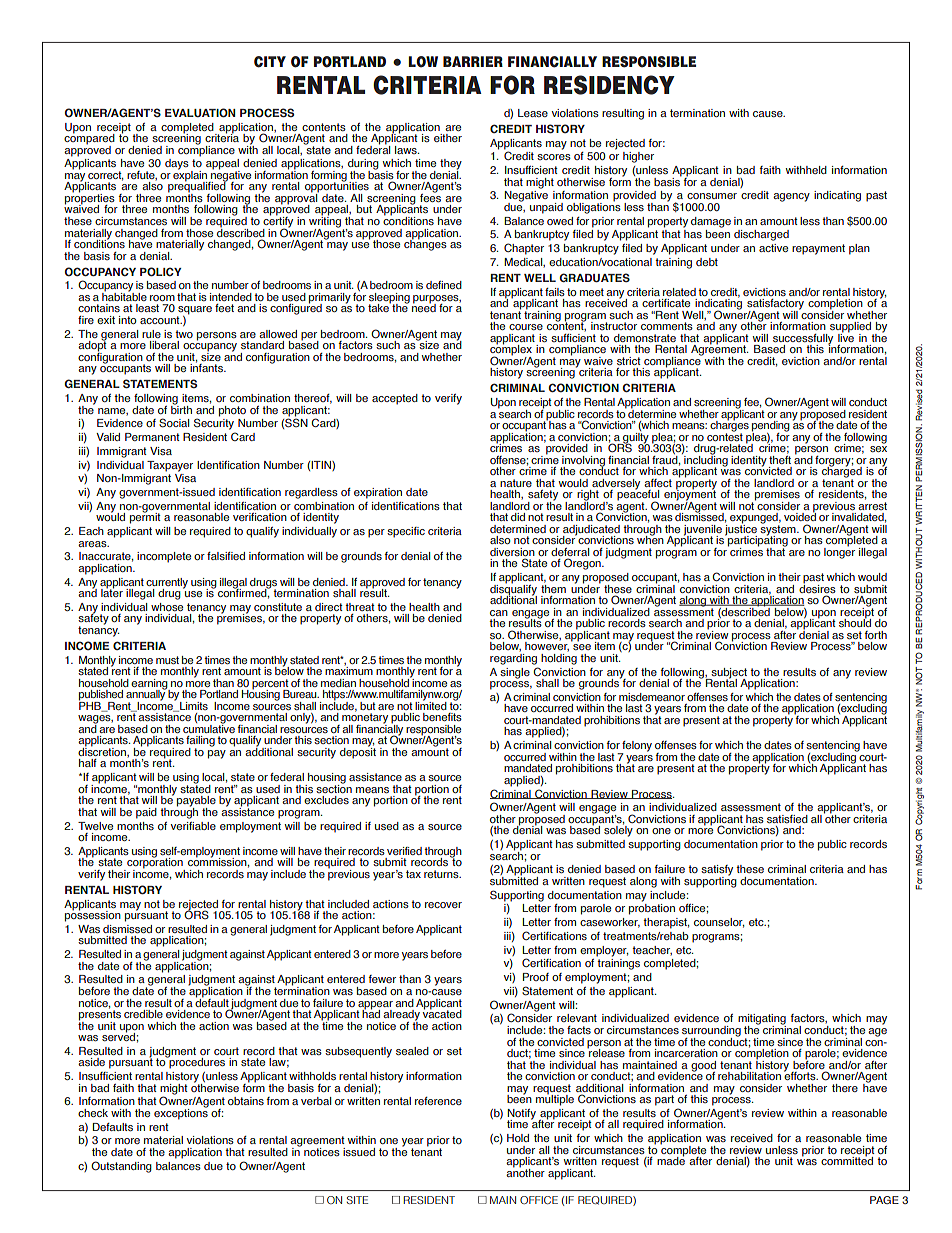  What do you see at coordinates (725, 436) in the page?
I see `contest` at bounding box center [725, 436].
